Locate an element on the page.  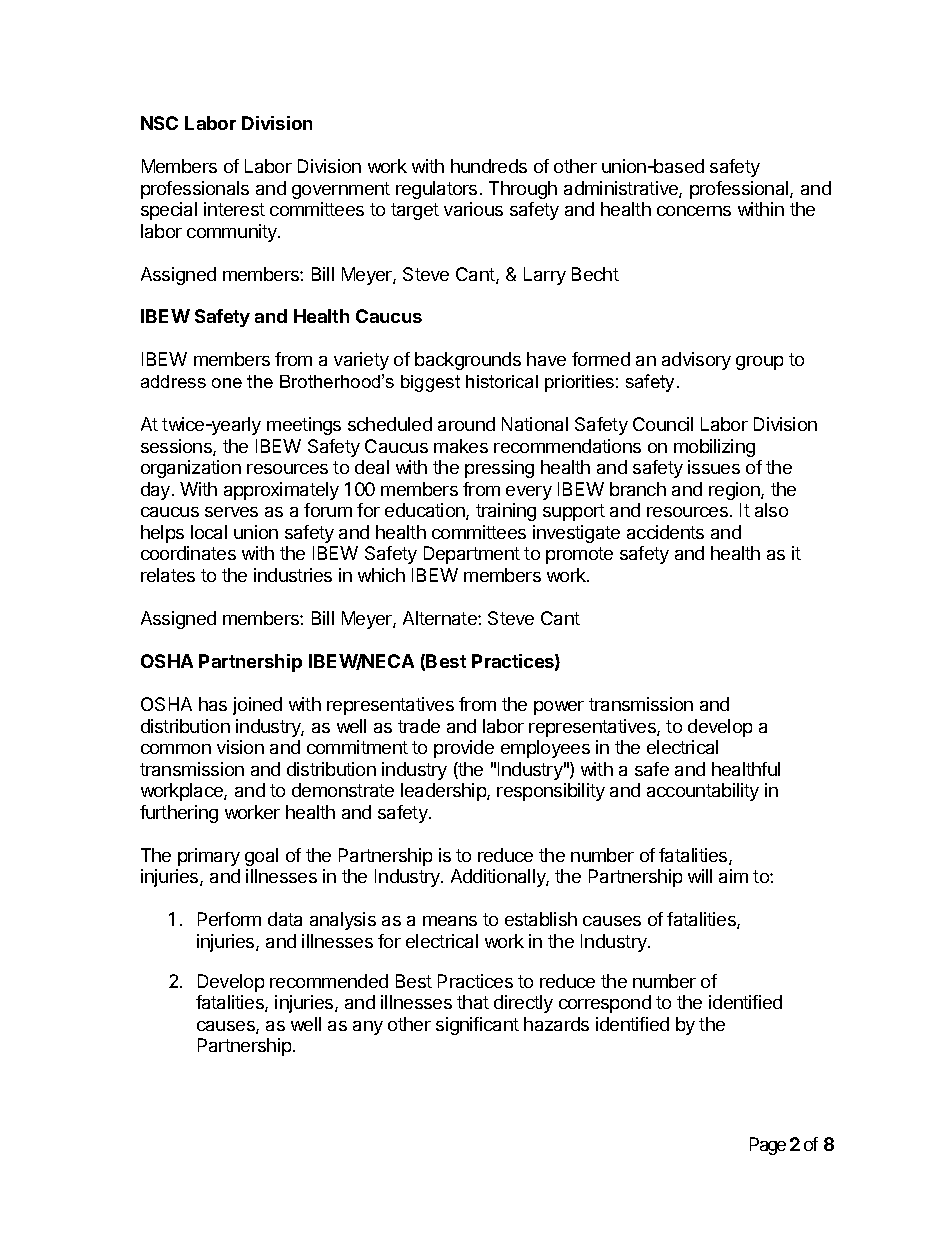
Page is located at coordinates (768, 1146).
